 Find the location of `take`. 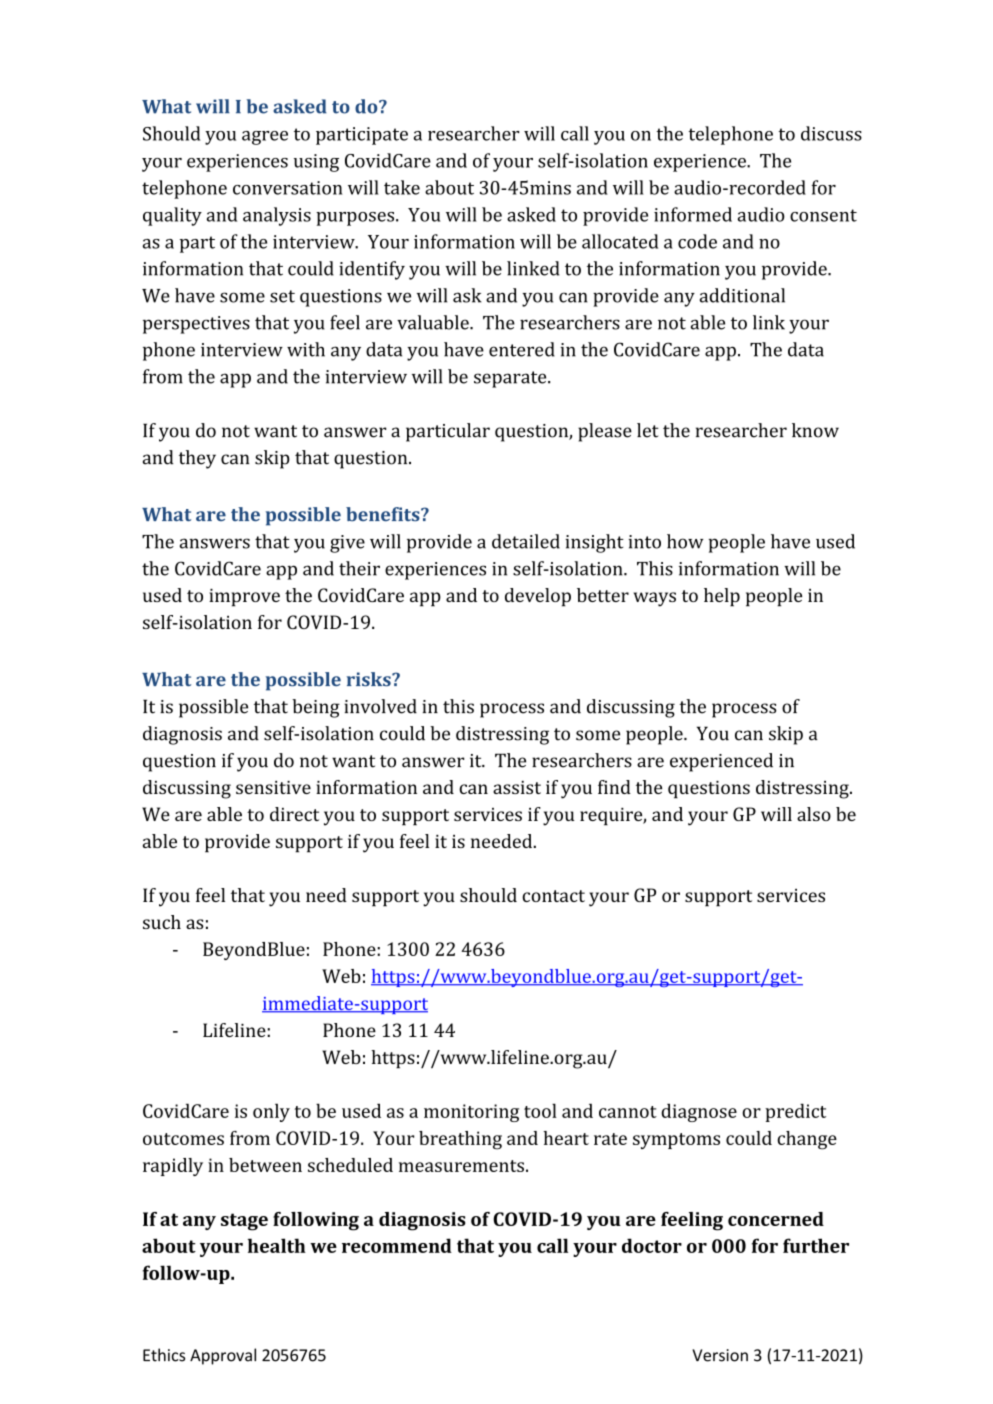

take is located at coordinates (402, 187).
